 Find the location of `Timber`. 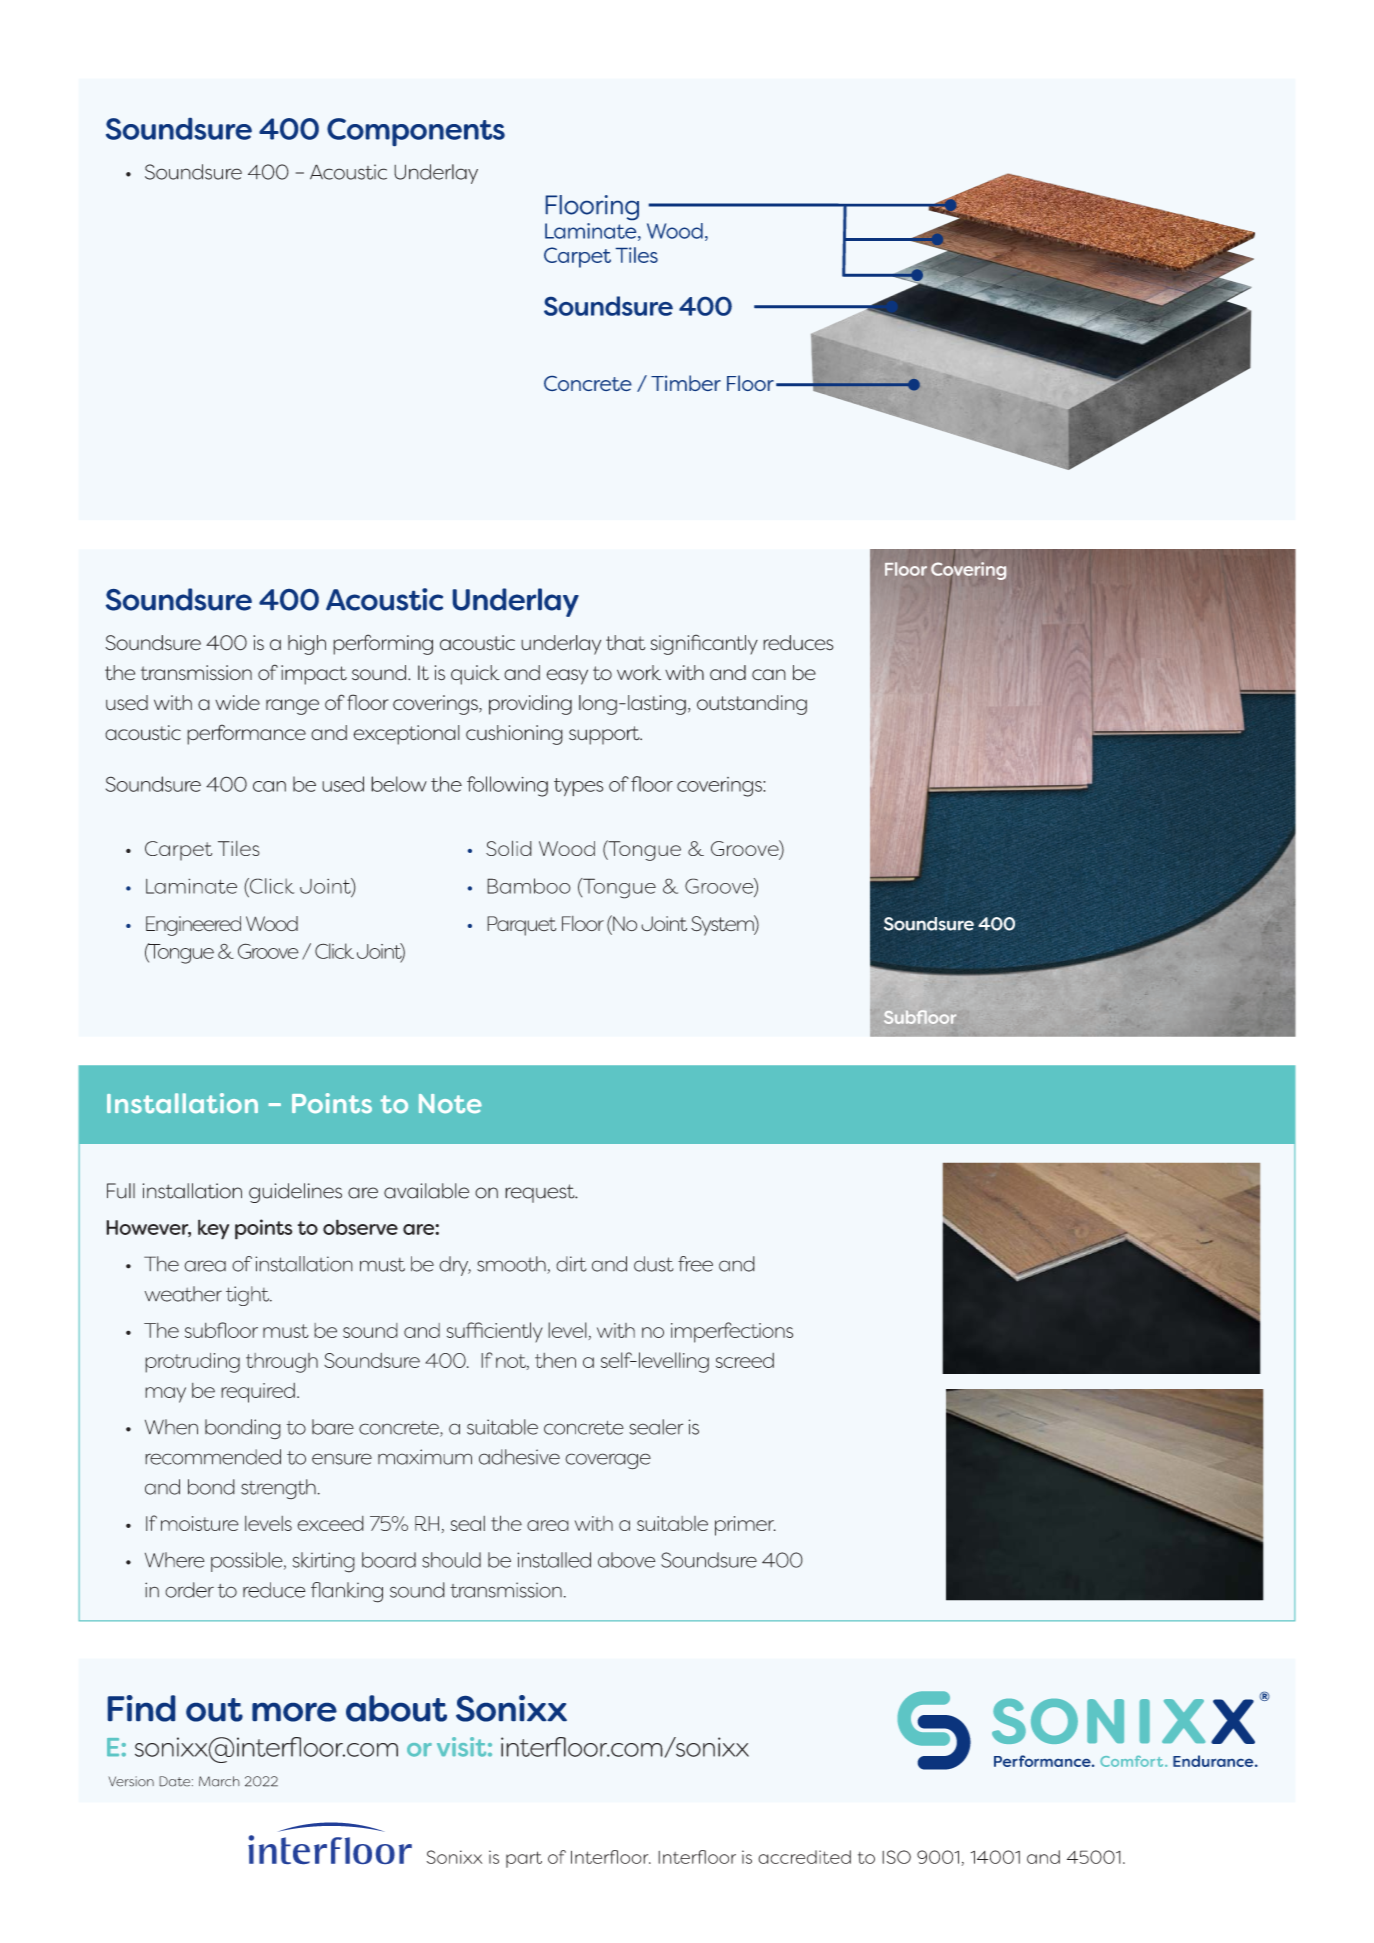

Timber is located at coordinates (686, 383).
